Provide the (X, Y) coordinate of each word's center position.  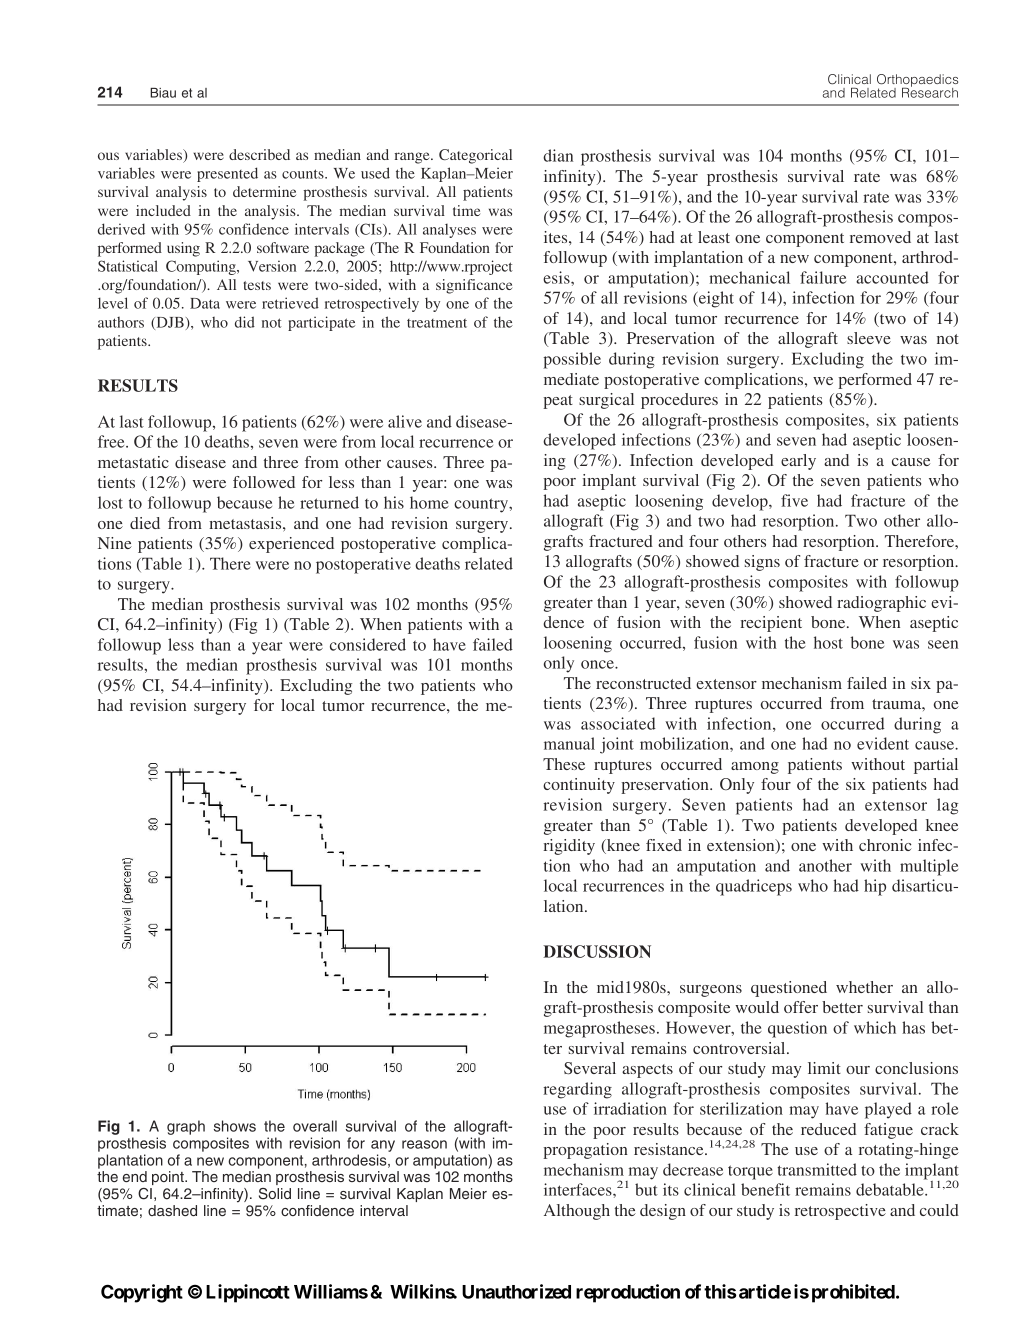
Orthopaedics (917, 81)
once (598, 664)
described (259, 154)
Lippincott (248, 1293)
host (828, 642)
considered (368, 644)
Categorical (475, 156)
